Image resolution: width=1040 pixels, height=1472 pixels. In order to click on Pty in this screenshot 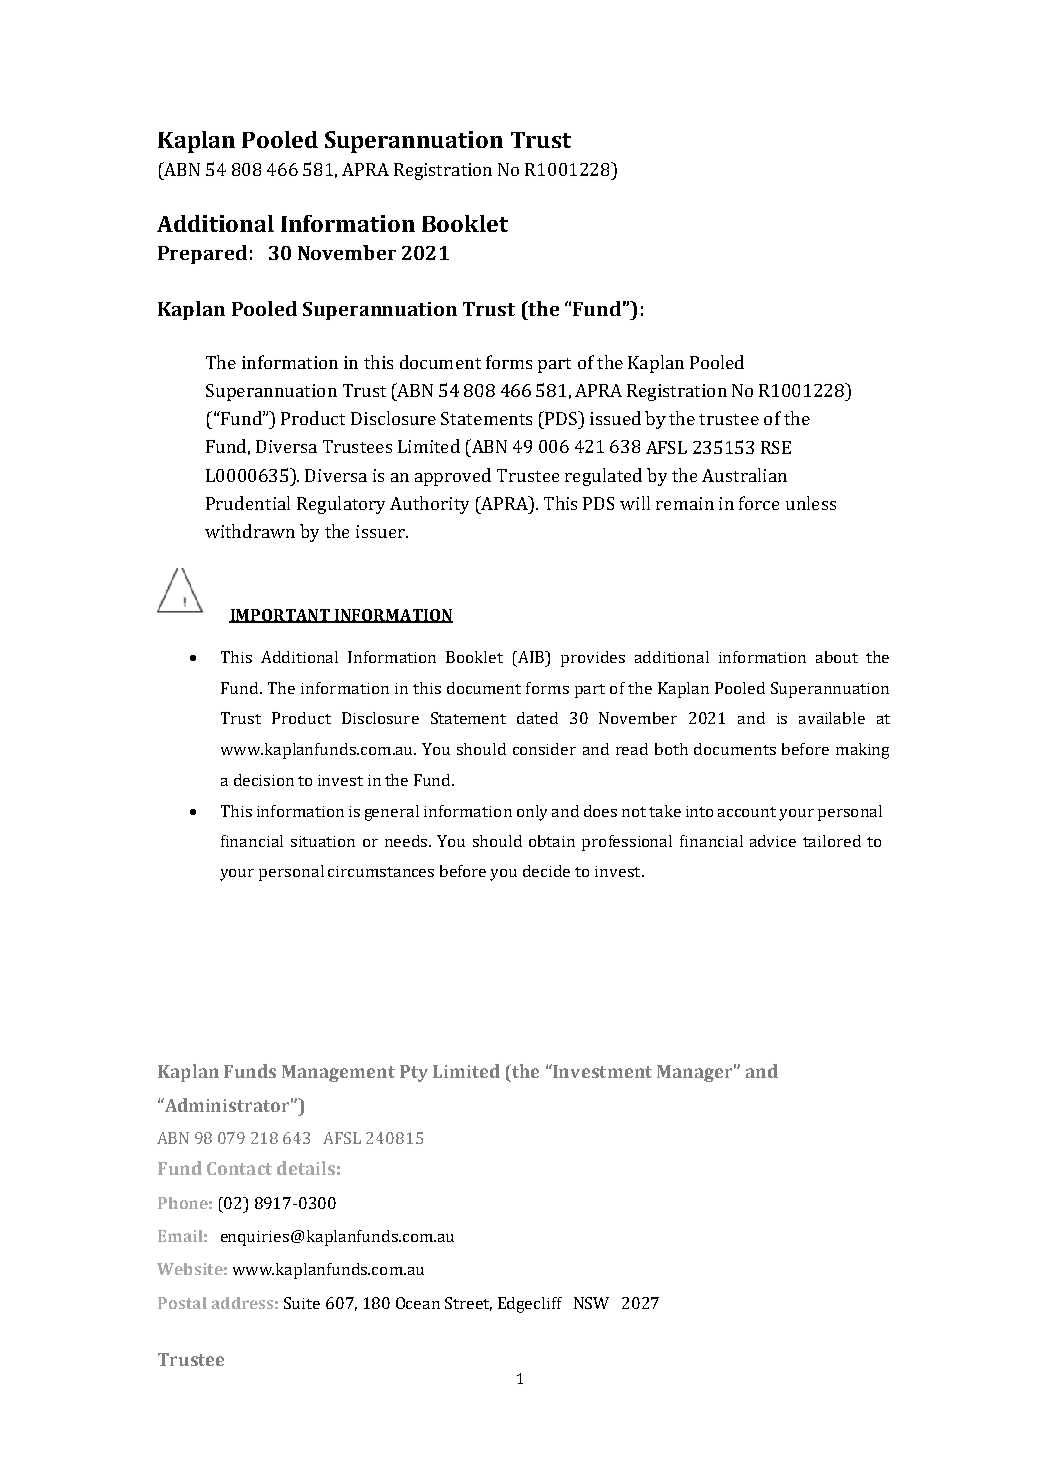, I will do `click(414, 1073)`.
